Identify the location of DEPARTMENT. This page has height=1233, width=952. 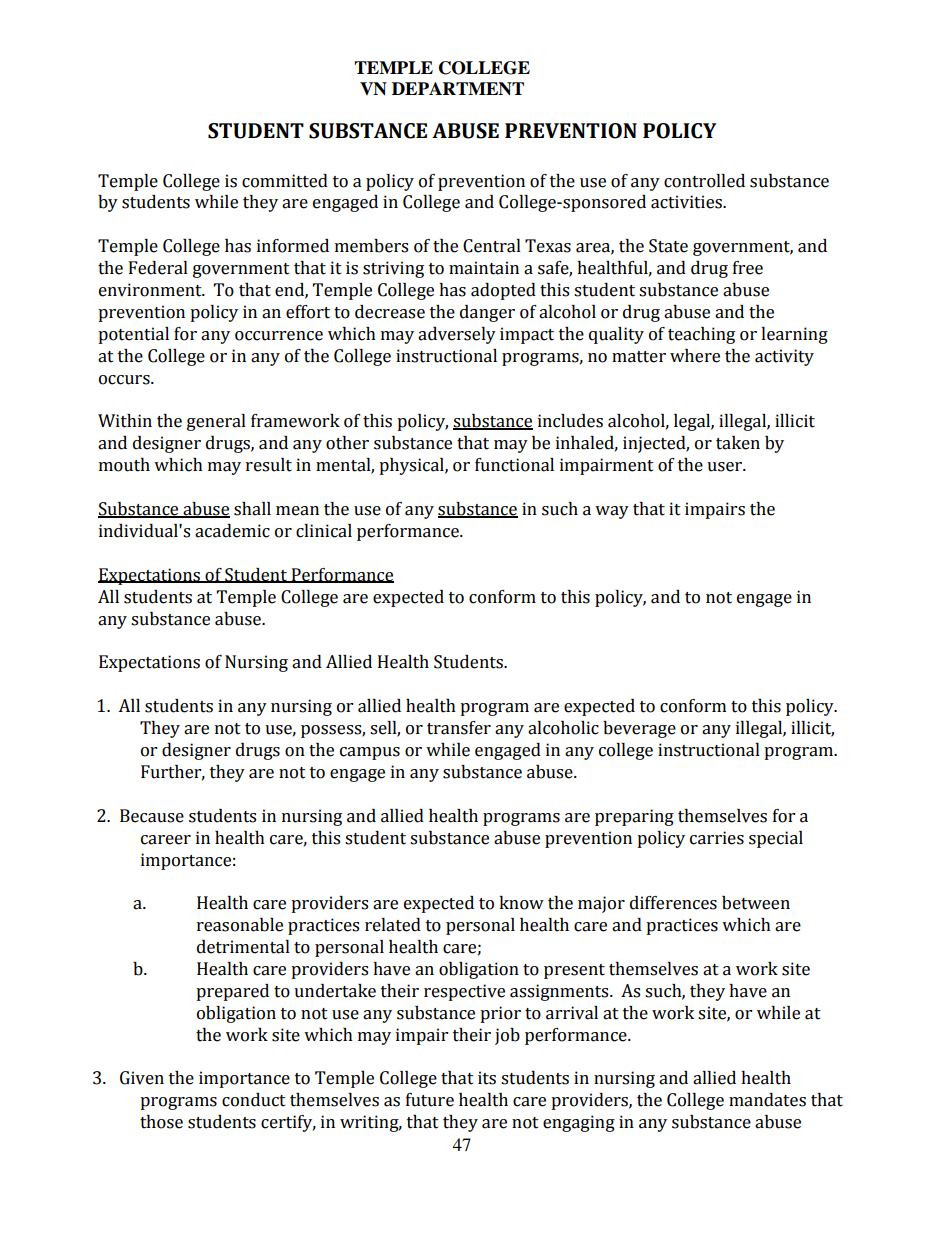
(458, 89).
